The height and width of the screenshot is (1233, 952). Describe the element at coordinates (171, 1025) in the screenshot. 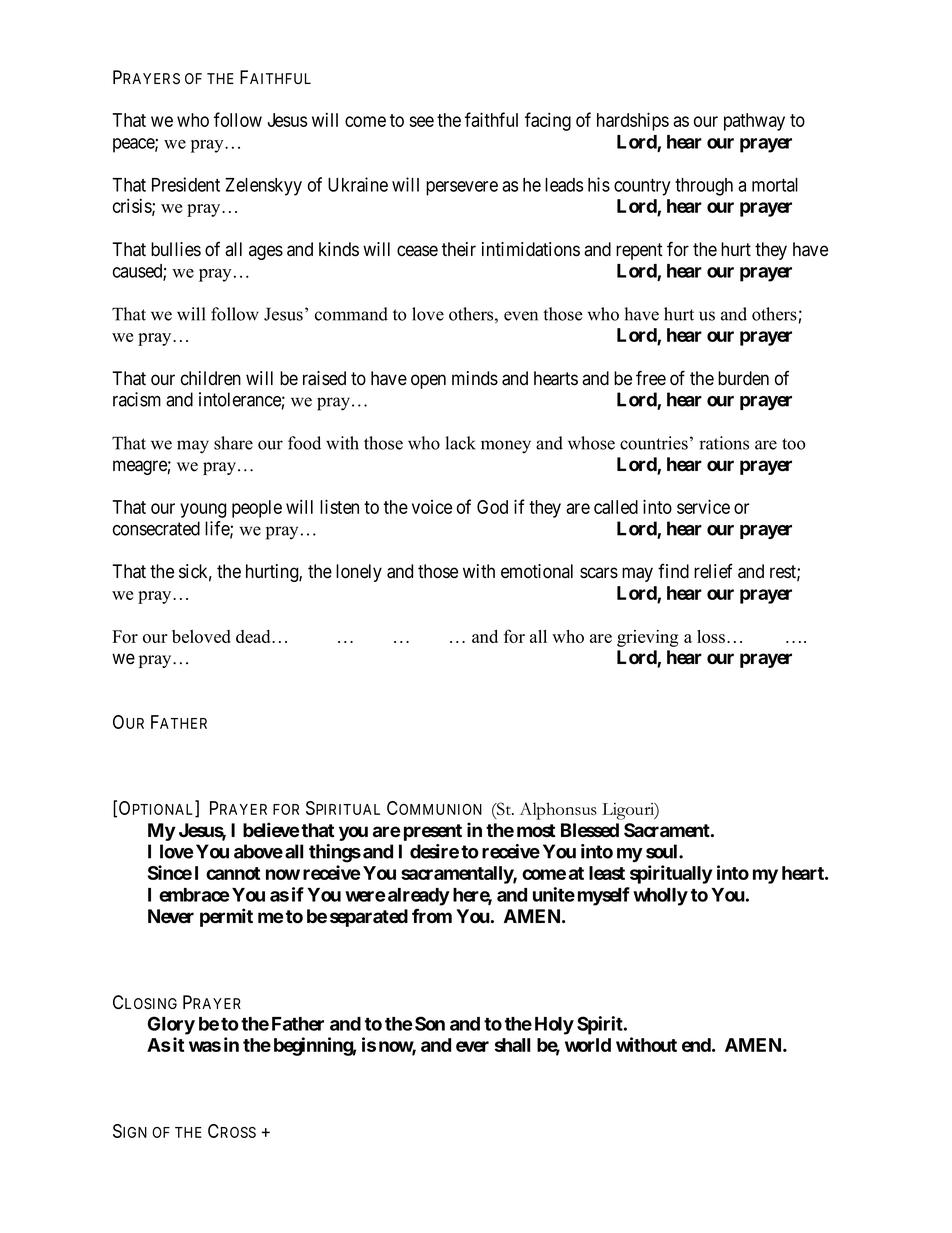

I see `Glory` at that location.
